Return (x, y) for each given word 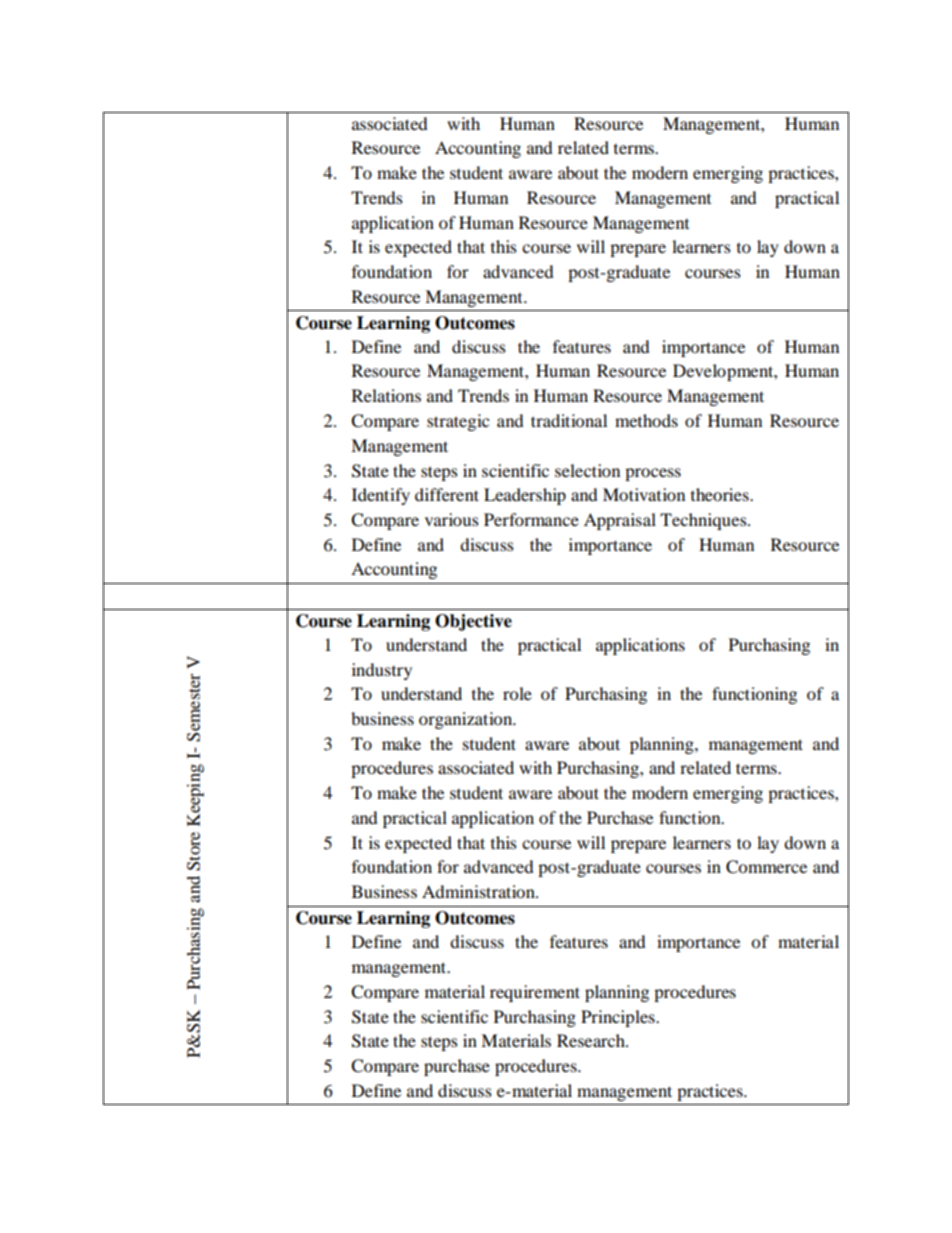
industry (382, 671)
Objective (473, 622)
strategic (458, 422)
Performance (531, 519)
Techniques (704, 521)
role (517, 693)
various (452, 519)
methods (646, 420)
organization (467, 720)
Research (592, 1040)
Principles (619, 1018)
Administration (479, 891)
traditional (569, 420)
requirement (535, 993)
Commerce (766, 867)
